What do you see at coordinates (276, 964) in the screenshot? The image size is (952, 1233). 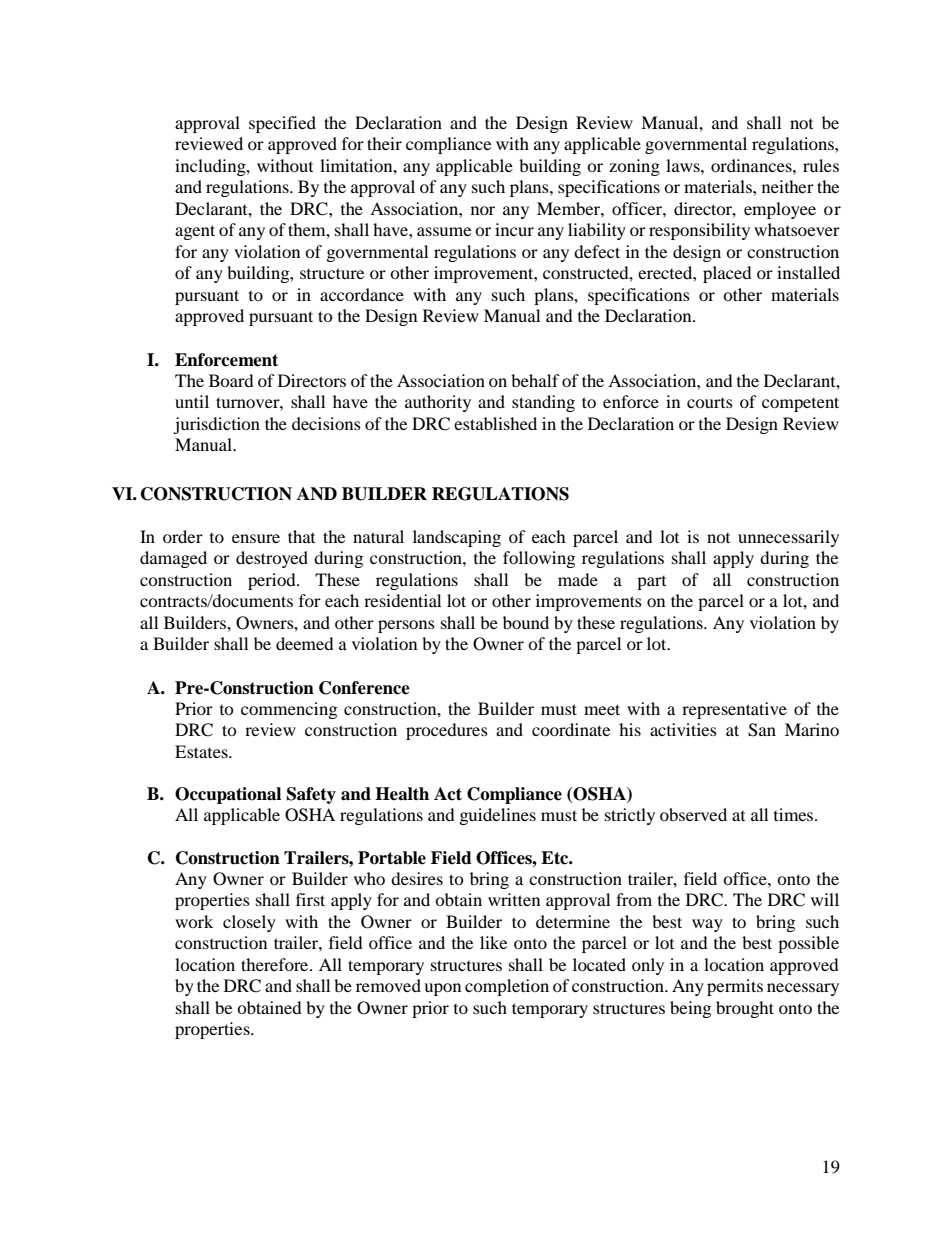 I see `therefore` at bounding box center [276, 964].
